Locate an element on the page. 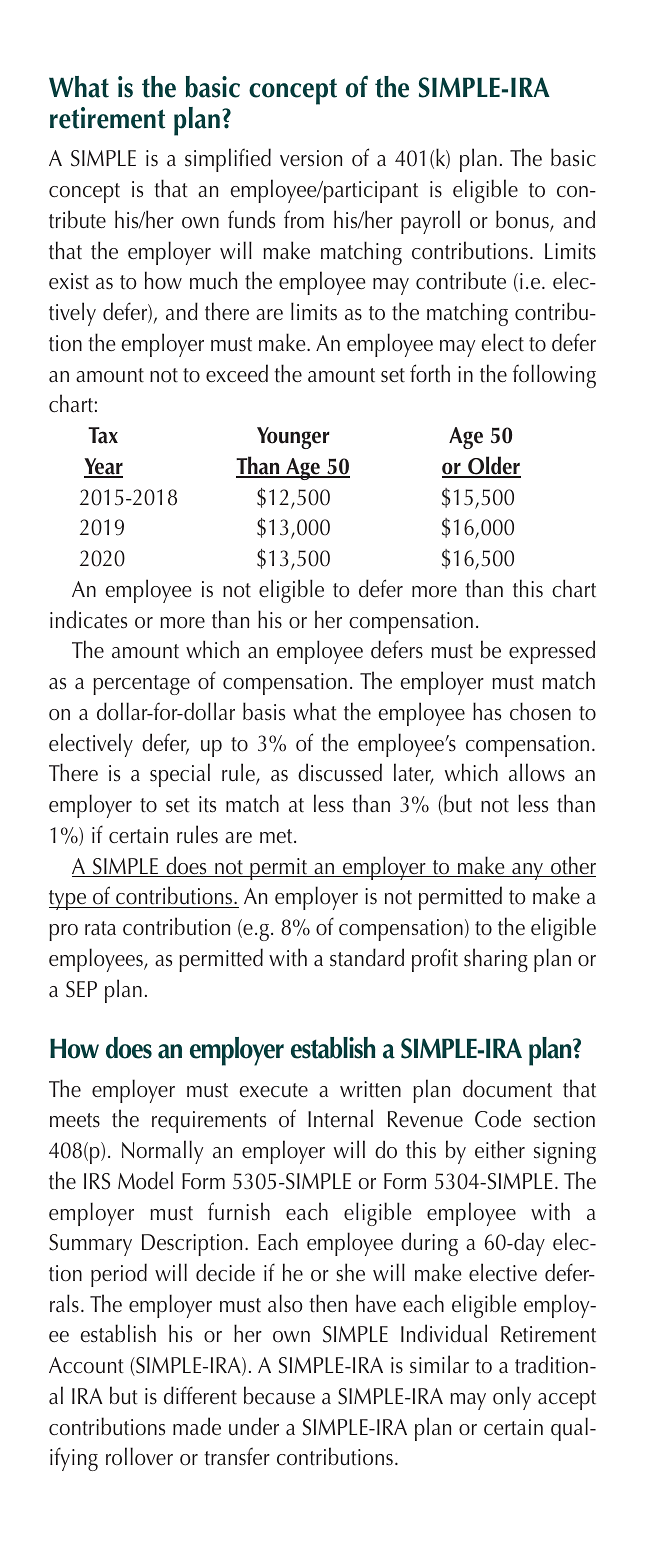 The image size is (645, 1568). Year is located at coordinates (103, 467).
